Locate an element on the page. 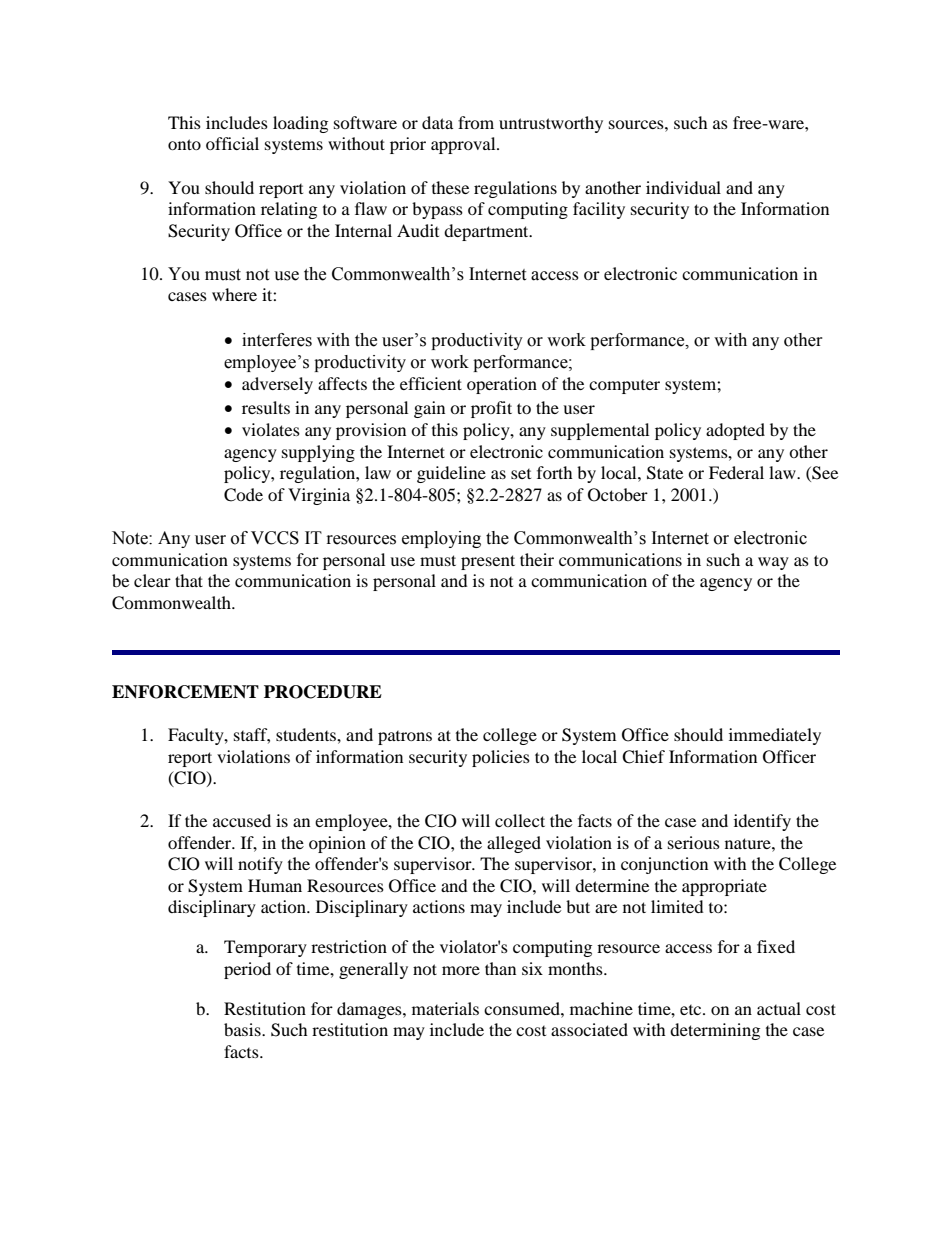 This document has width=952, height=1233. individual is located at coordinates (683, 187).
